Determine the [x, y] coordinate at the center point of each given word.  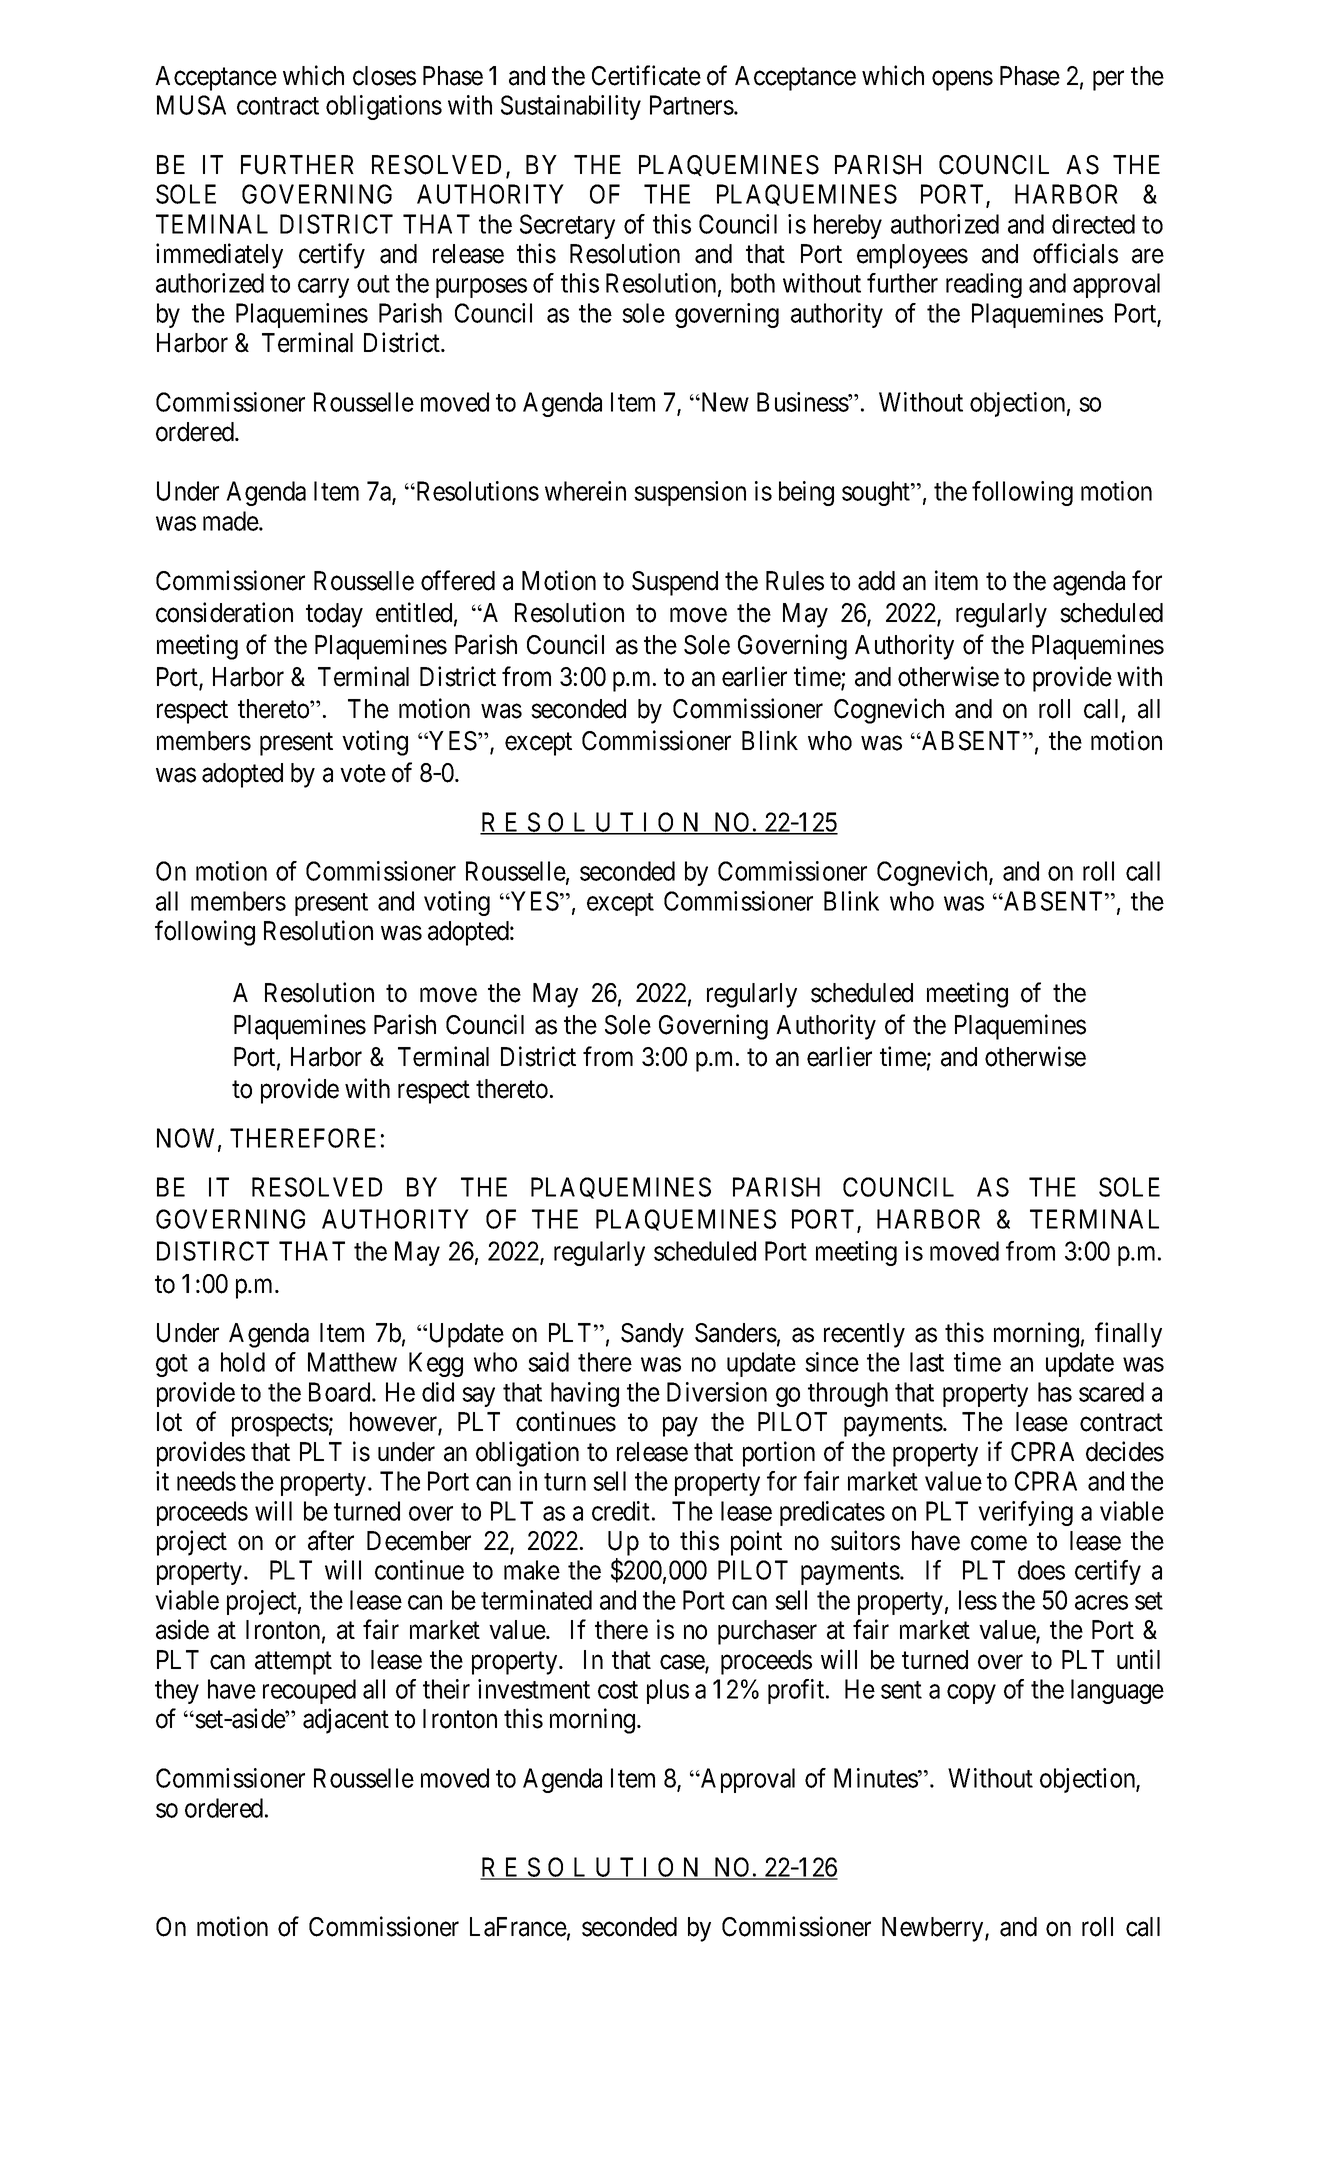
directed [1093, 224]
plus [668, 1691]
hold [243, 1362]
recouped [309, 1691]
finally [1128, 1335]
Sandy [652, 1335]
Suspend [675, 583]
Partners [692, 105]
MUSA [191, 105]
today [334, 615]
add [876, 581]
